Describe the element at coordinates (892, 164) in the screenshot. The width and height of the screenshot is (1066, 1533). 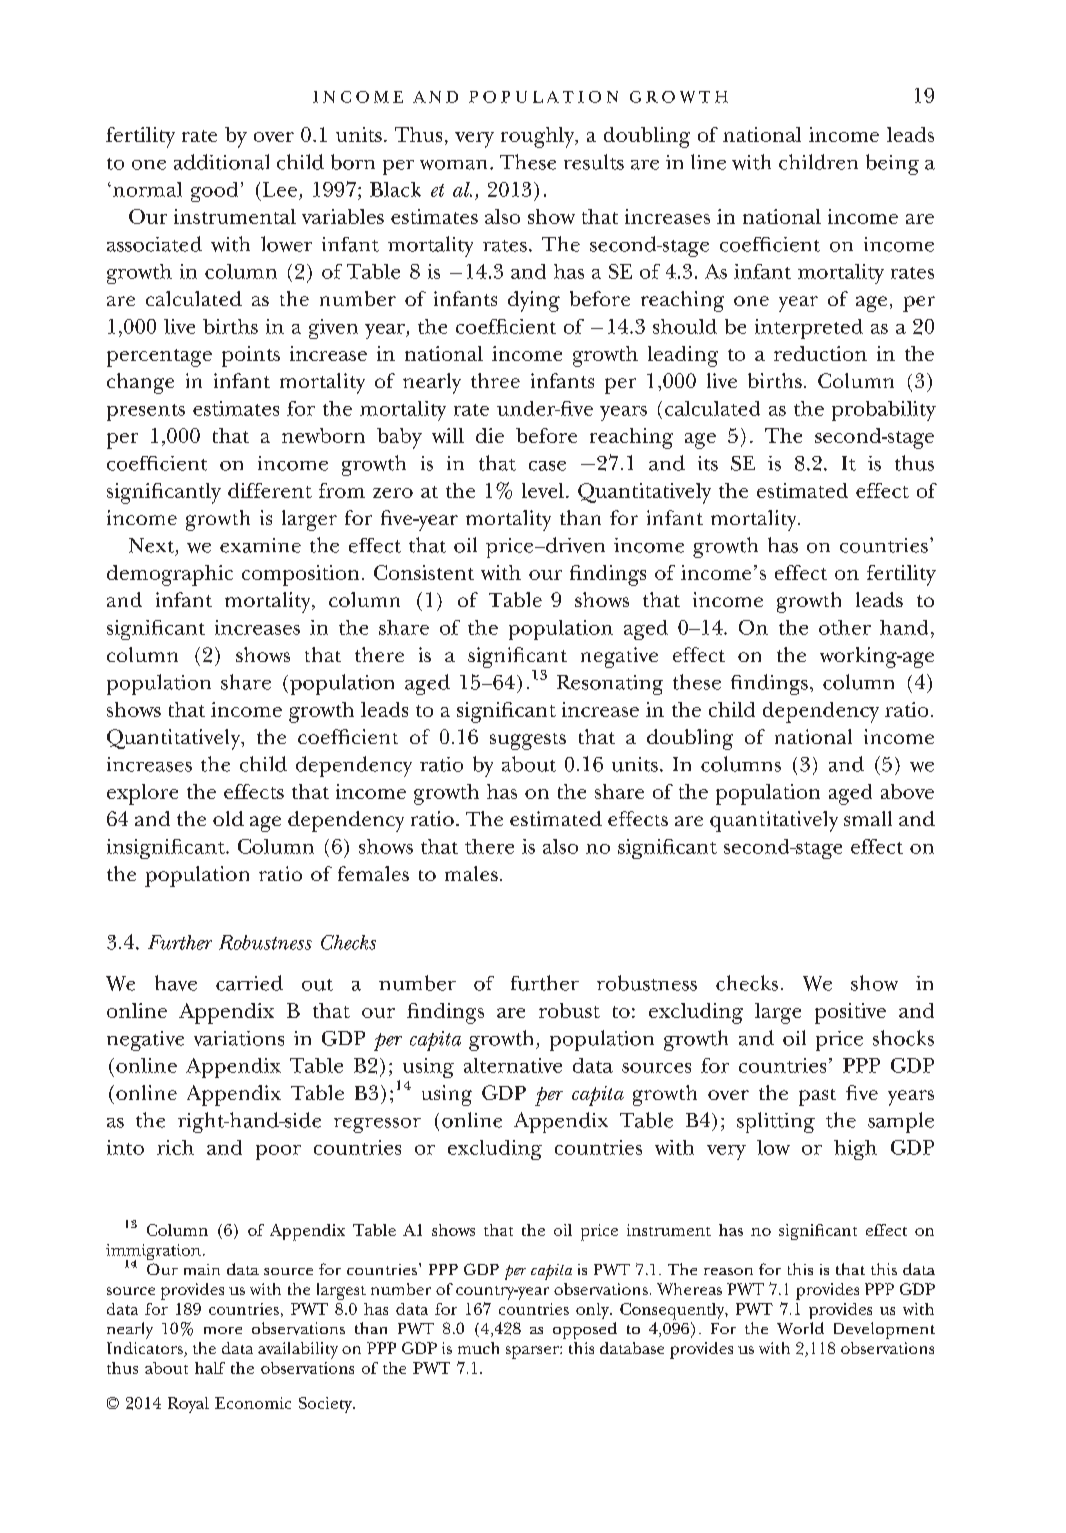
I see `being` at that location.
